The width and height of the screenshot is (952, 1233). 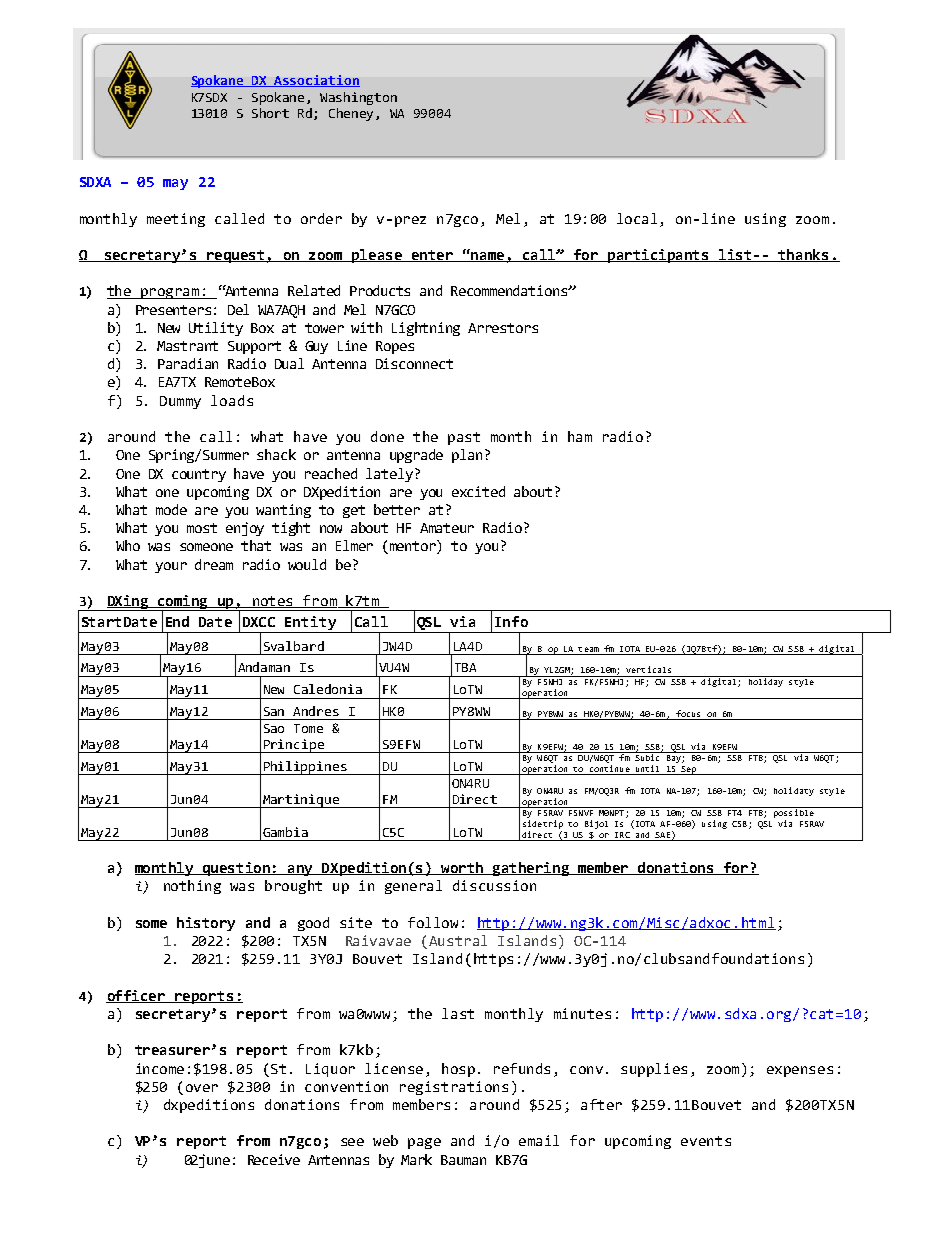 What do you see at coordinates (766, 681) in the screenshot?
I see `holiday` at bounding box center [766, 681].
